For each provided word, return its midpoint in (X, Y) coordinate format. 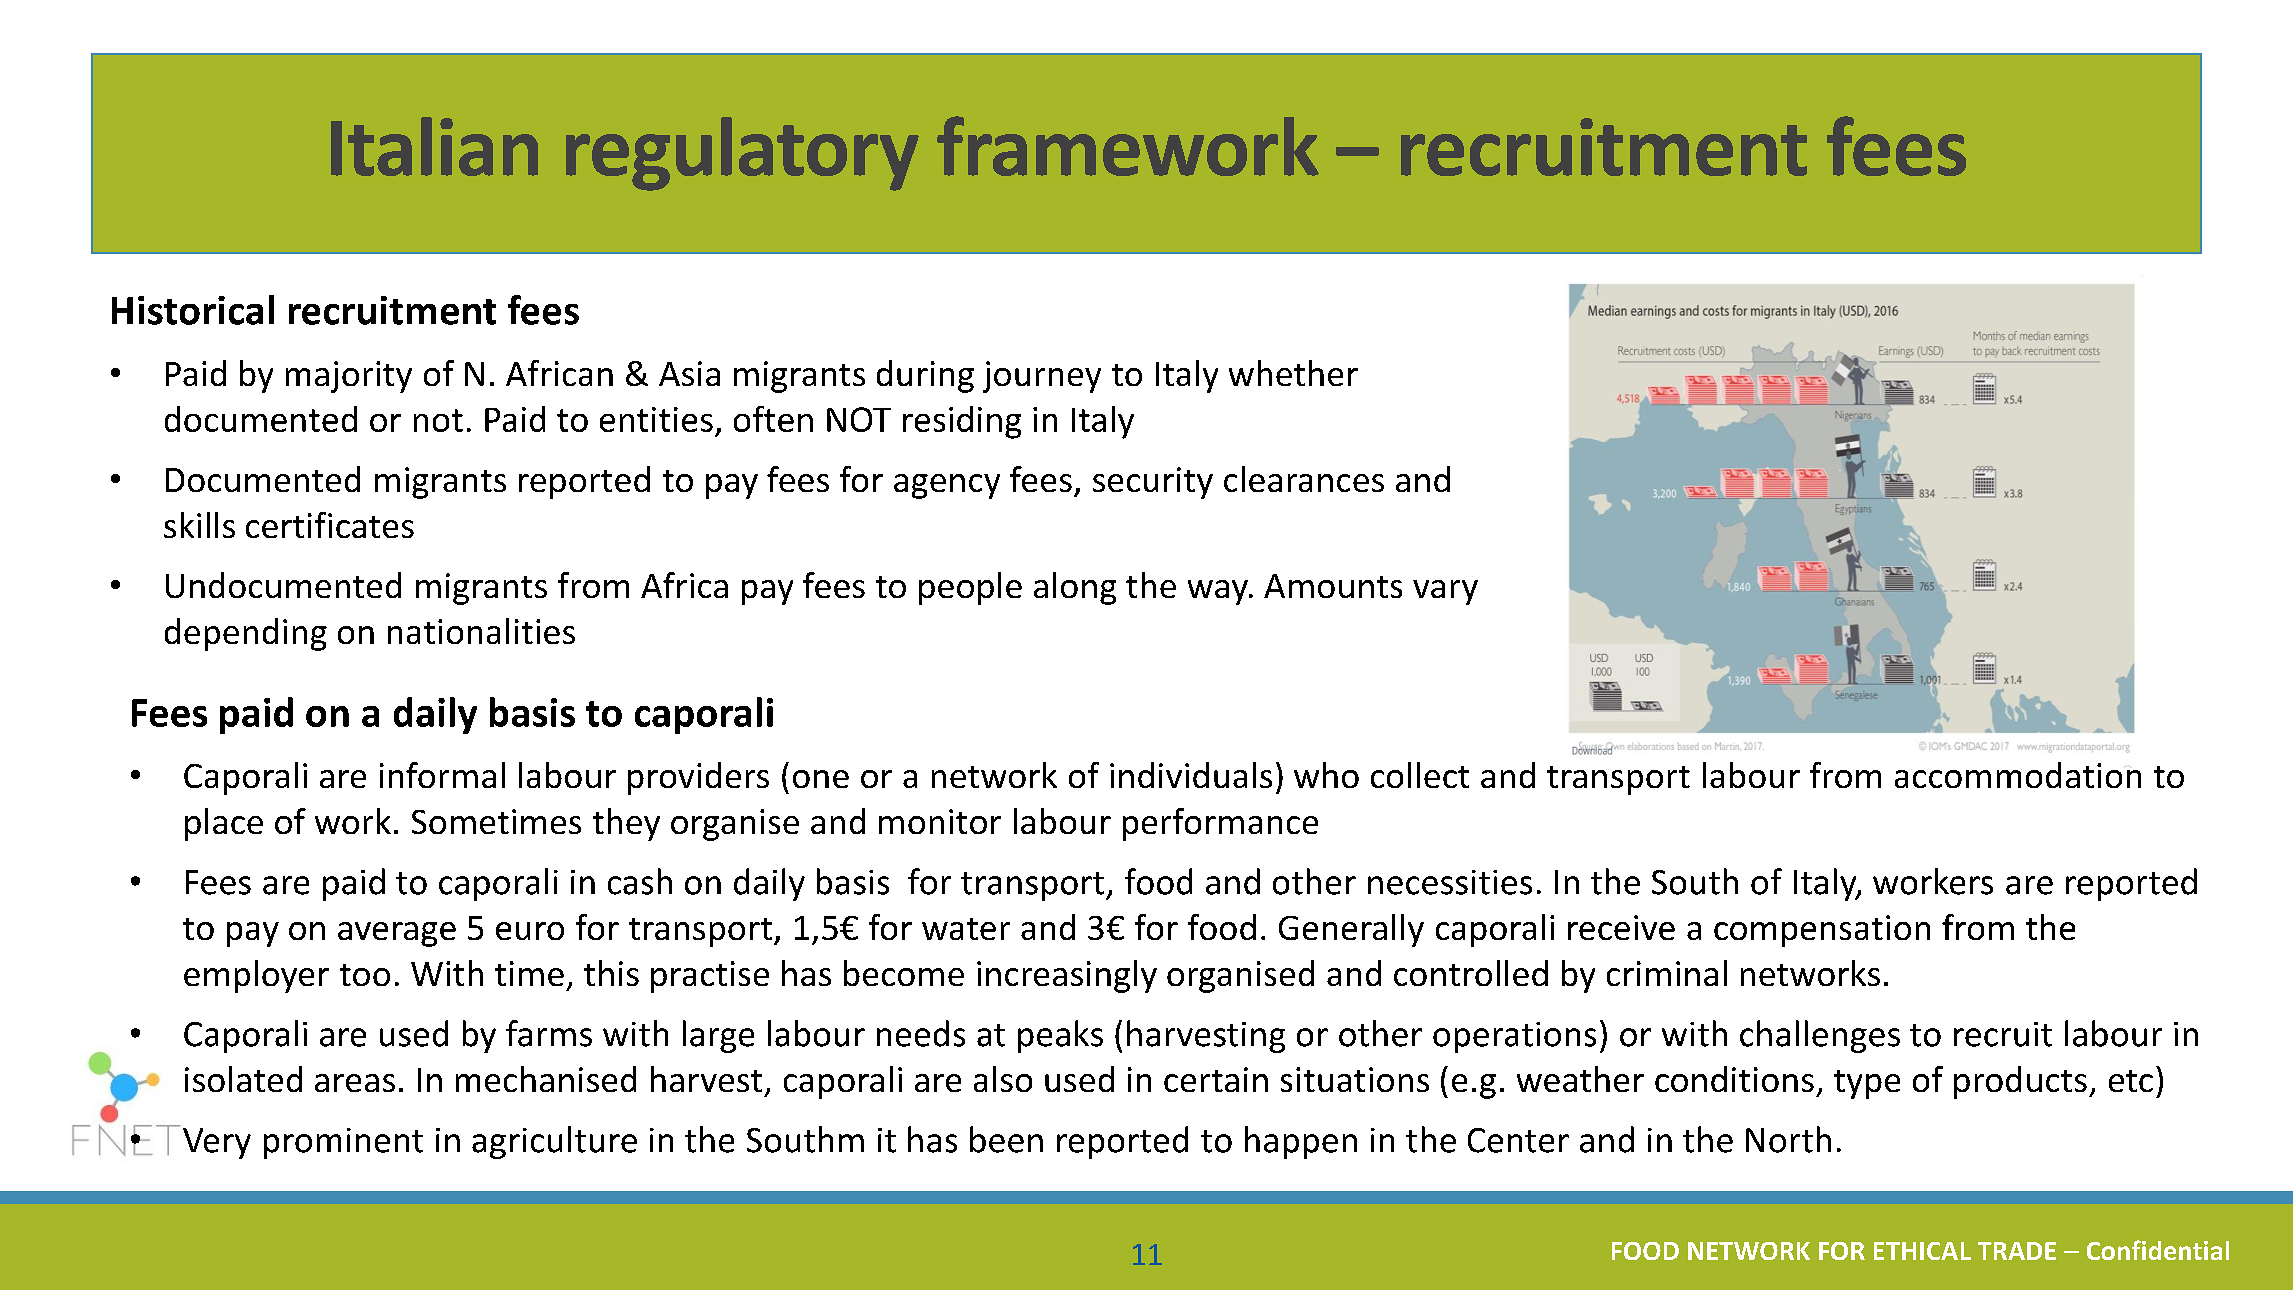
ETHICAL (1922, 1251)
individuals (1191, 775)
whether (1293, 373)
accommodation (2018, 775)
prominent (343, 1143)
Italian (434, 146)
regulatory (742, 154)
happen (1301, 1142)
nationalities (481, 631)
